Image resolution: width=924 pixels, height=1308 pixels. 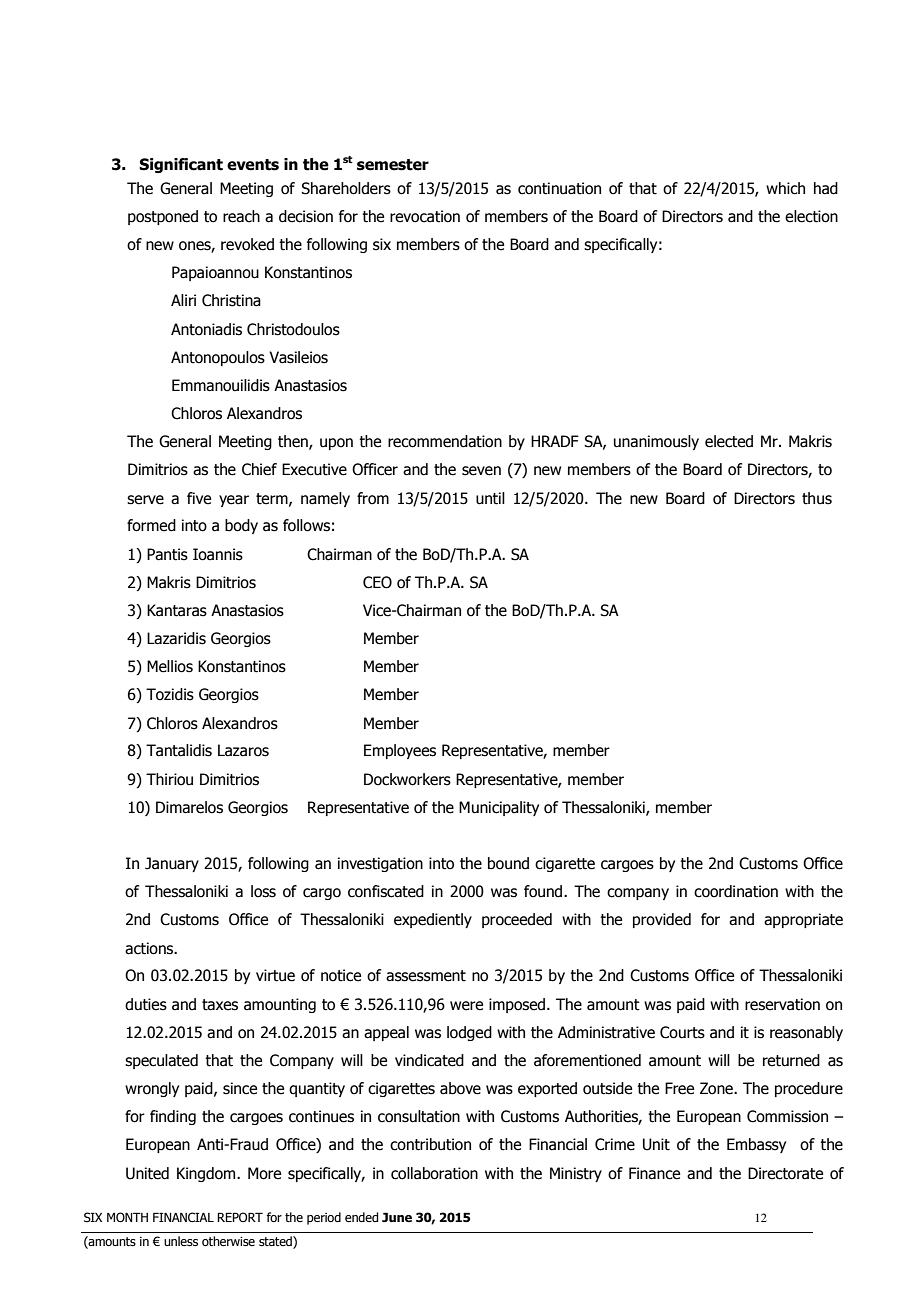 What do you see at coordinates (490, 498) in the document?
I see `until` at bounding box center [490, 498].
